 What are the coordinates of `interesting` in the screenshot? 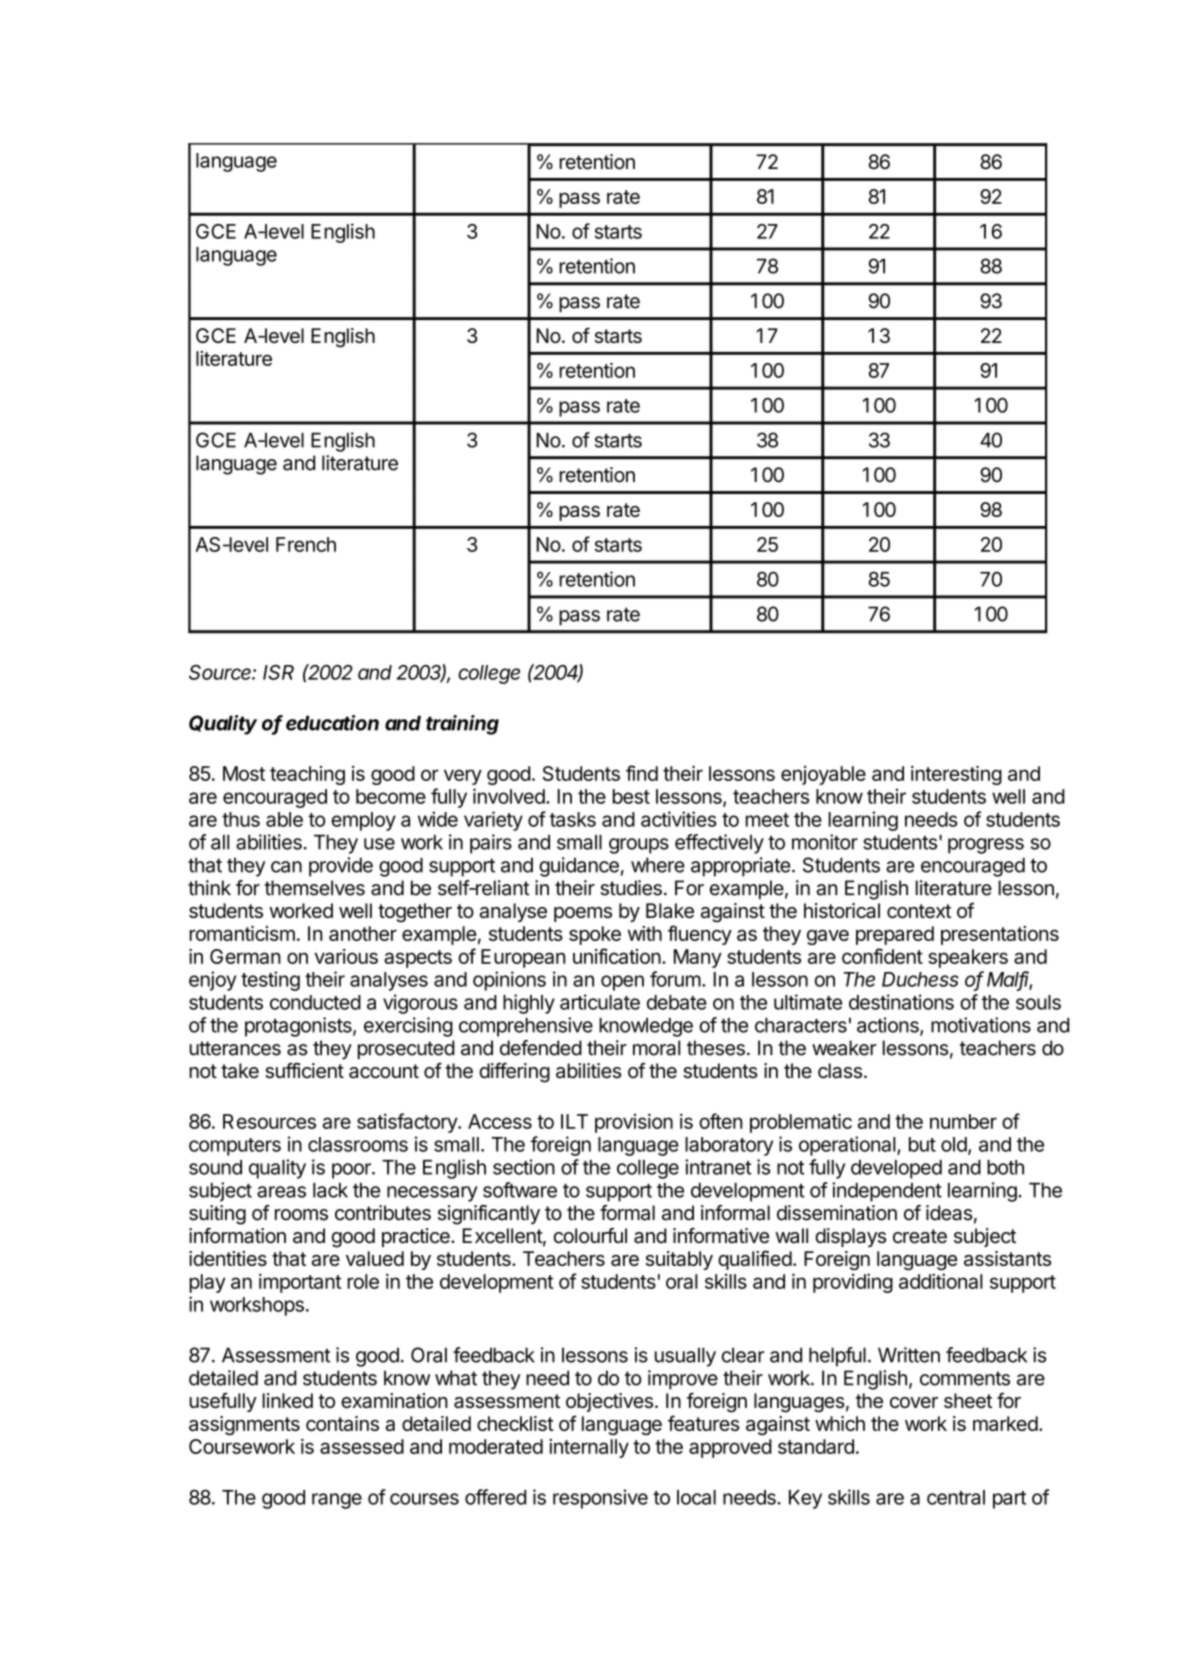 It's located at (956, 775).
